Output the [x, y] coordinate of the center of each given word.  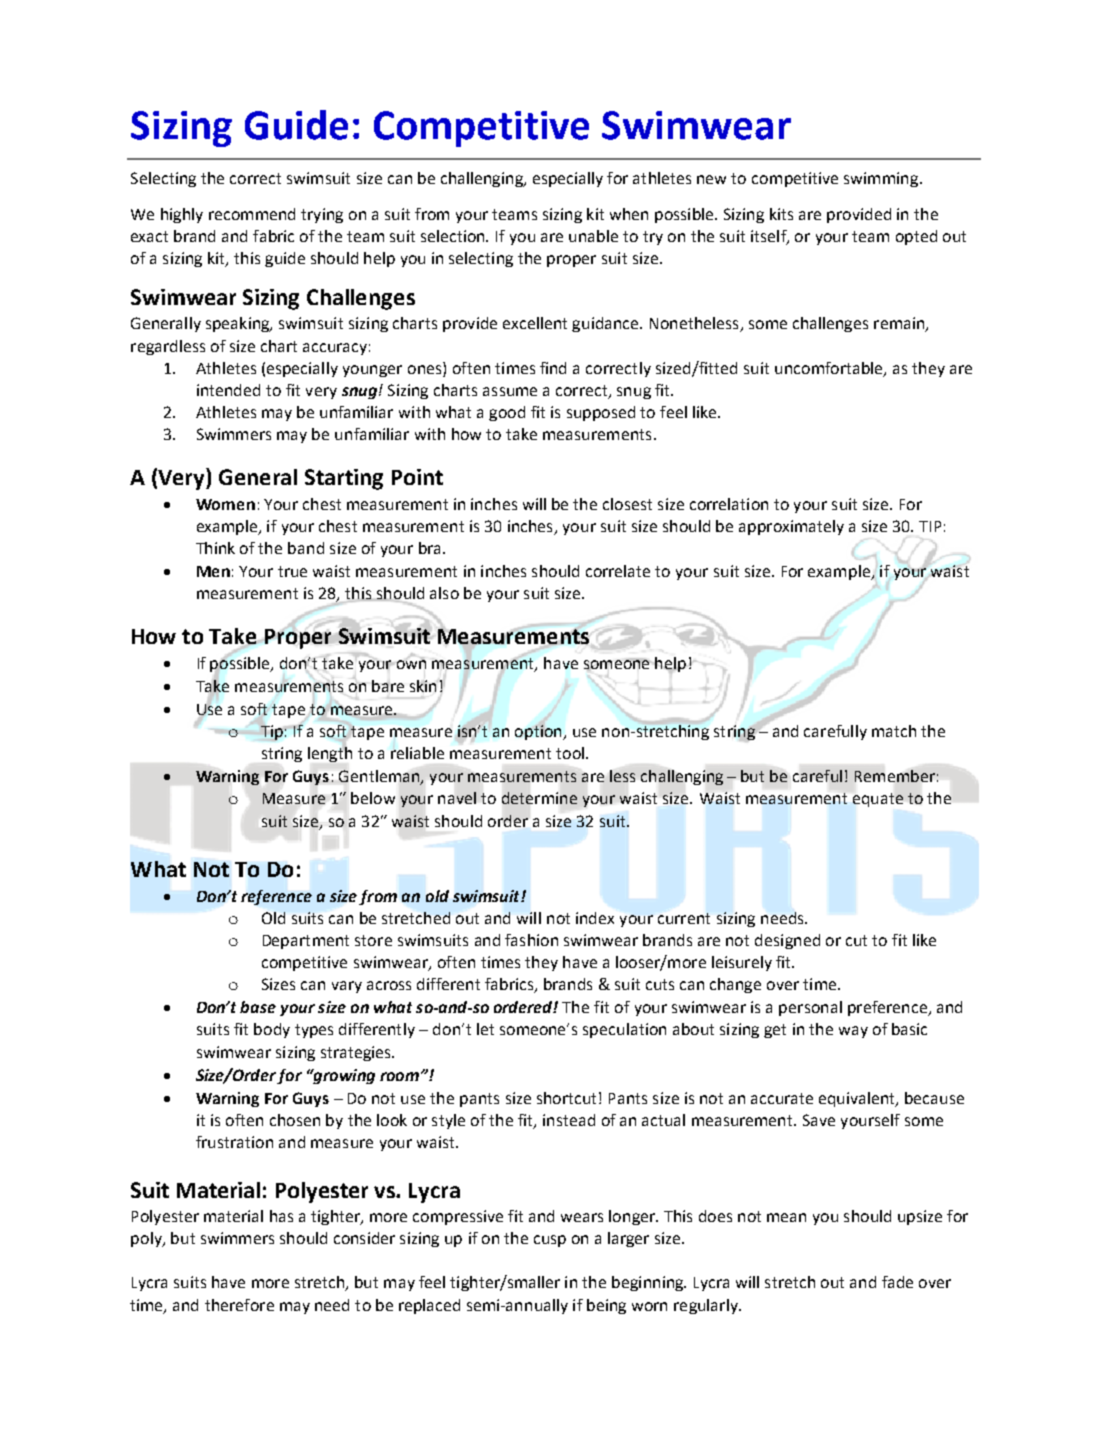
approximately [791, 527]
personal [810, 1008]
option [539, 731]
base [258, 1007]
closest [627, 504]
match [894, 731]
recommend [252, 214]
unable [593, 236]
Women [225, 504]
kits [781, 214]
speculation [624, 1030]
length [330, 754]
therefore [239, 1305]
